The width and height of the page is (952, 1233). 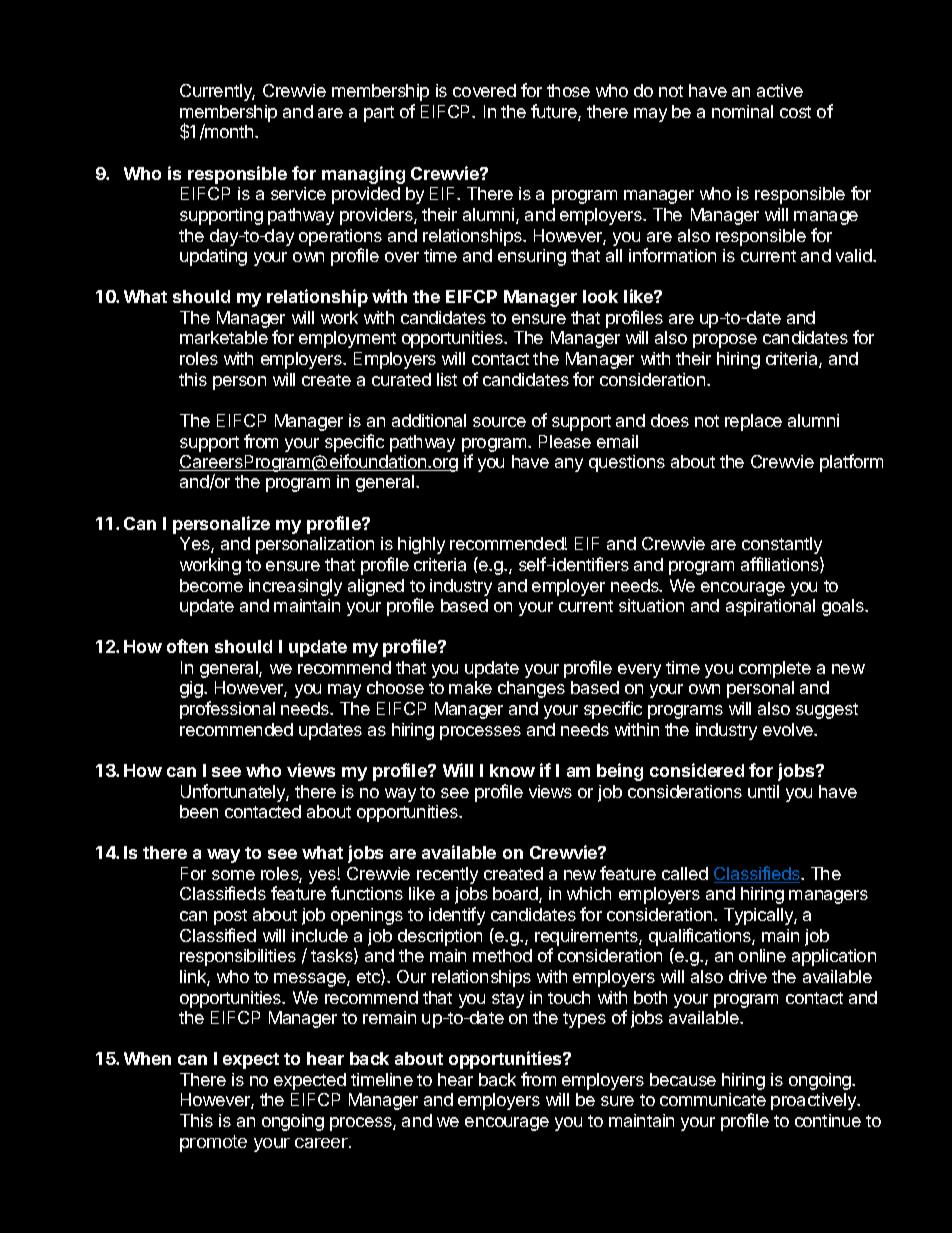 I want to click on cost, so click(x=795, y=112).
